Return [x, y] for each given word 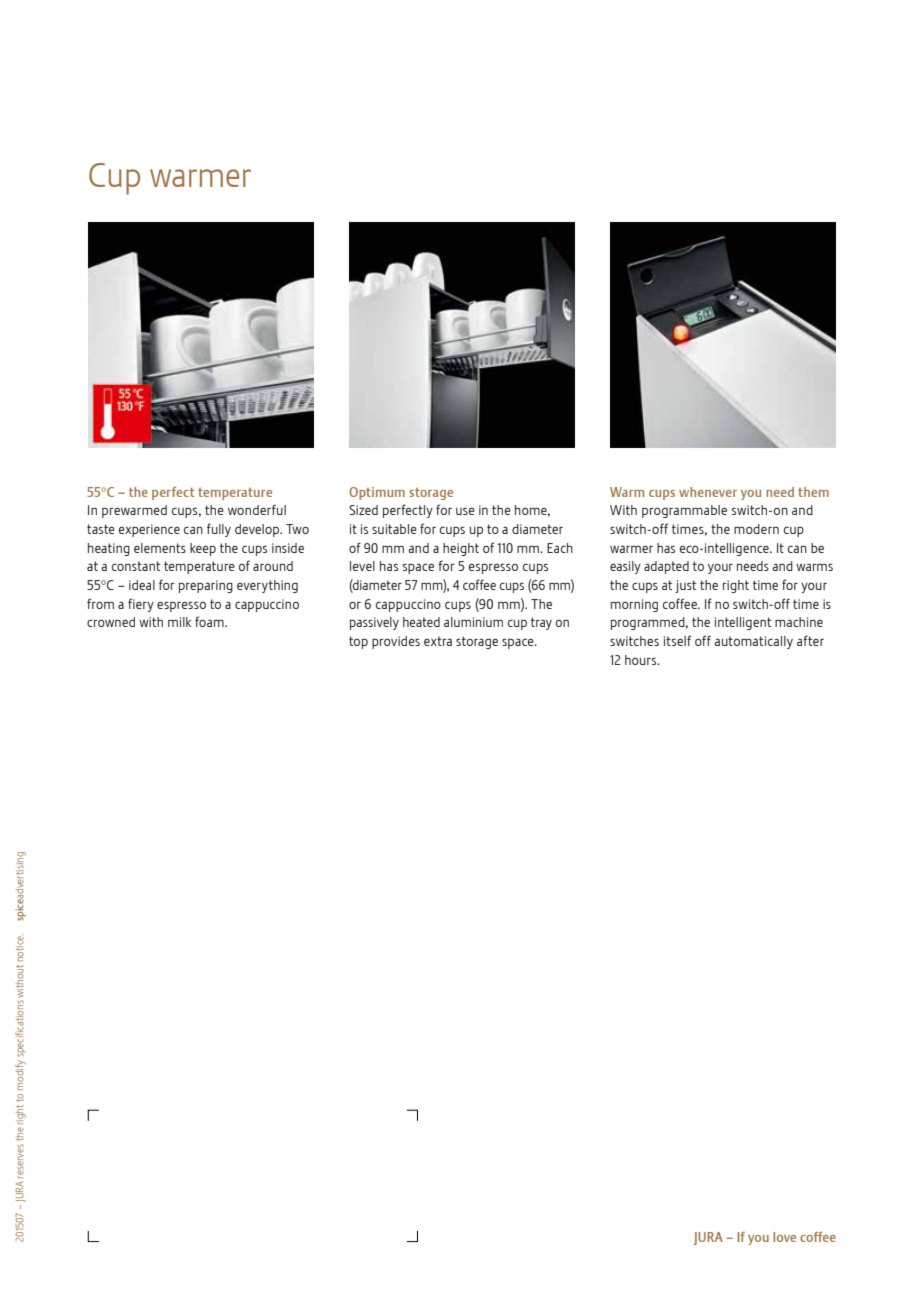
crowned [111, 622]
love [784, 1237]
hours [642, 660]
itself [677, 640]
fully [219, 530]
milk [179, 622]
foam [210, 621]
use [465, 511]
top [358, 642]
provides [396, 642]
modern [756, 529]
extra [438, 641]
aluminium [473, 622]
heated [421, 622]
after [810, 640]
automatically [753, 642]
